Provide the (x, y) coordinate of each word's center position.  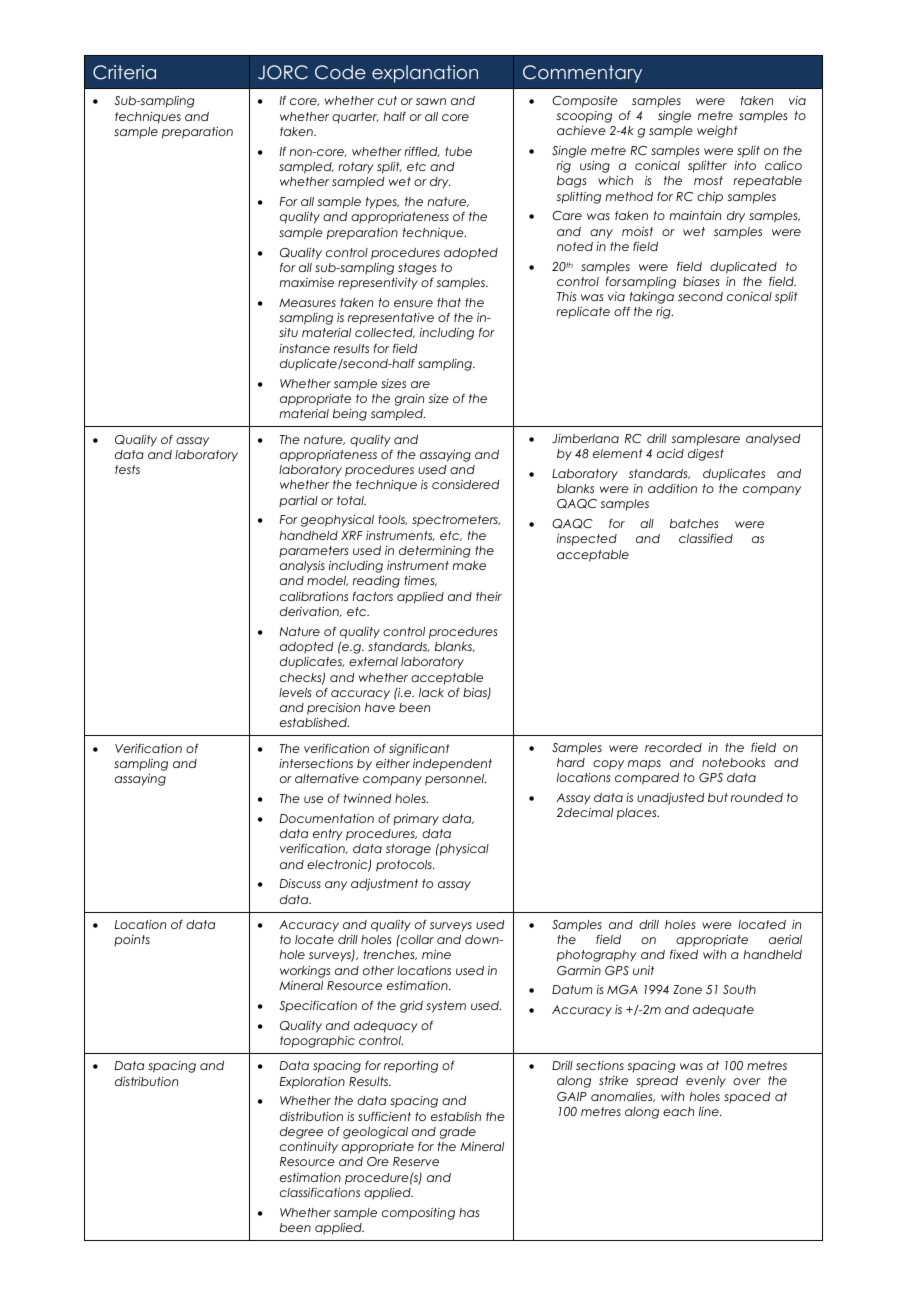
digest (706, 455)
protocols (405, 866)
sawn (431, 101)
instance (304, 348)
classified (706, 538)
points (132, 940)
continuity (309, 1148)
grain (409, 400)
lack (431, 692)
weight (717, 132)
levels (295, 692)
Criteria (124, 72)
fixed (684, 954)
